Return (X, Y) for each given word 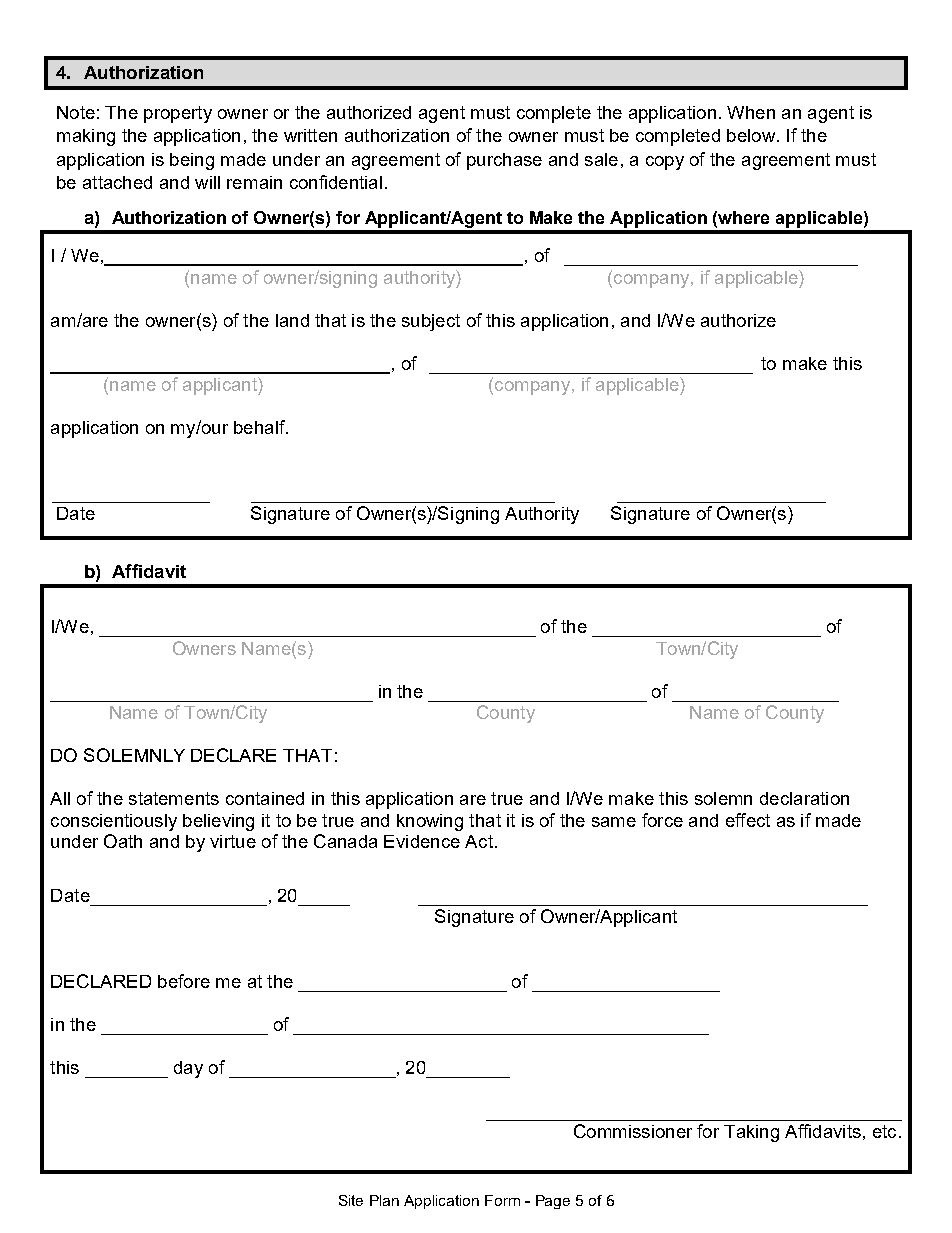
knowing (430, 822)
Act (479, 841)
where (743, 217)
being (192, 161)
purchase (504, 161)
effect (748, 820)
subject (431, 322)
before (184, 981)
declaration (804, 798)
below (752, 135)
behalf (260, 427)
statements (174, 798)
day (188, 1069)
